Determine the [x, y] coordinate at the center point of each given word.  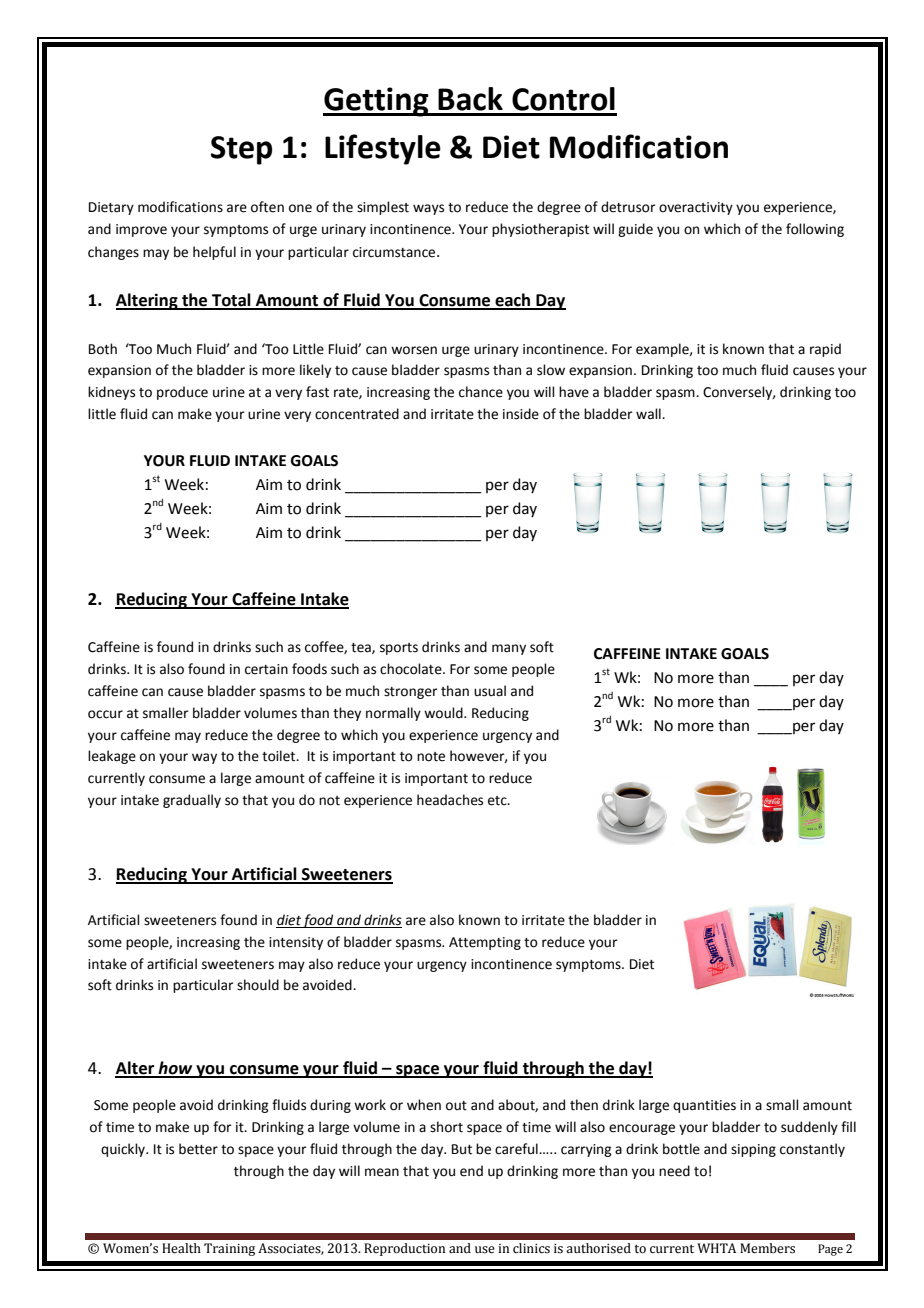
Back [470, 99]
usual [490, 691]
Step [241, 150]
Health [181, 1248]
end [471, 1171]
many [509, 649]
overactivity [696, 208]
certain [266, 669]
